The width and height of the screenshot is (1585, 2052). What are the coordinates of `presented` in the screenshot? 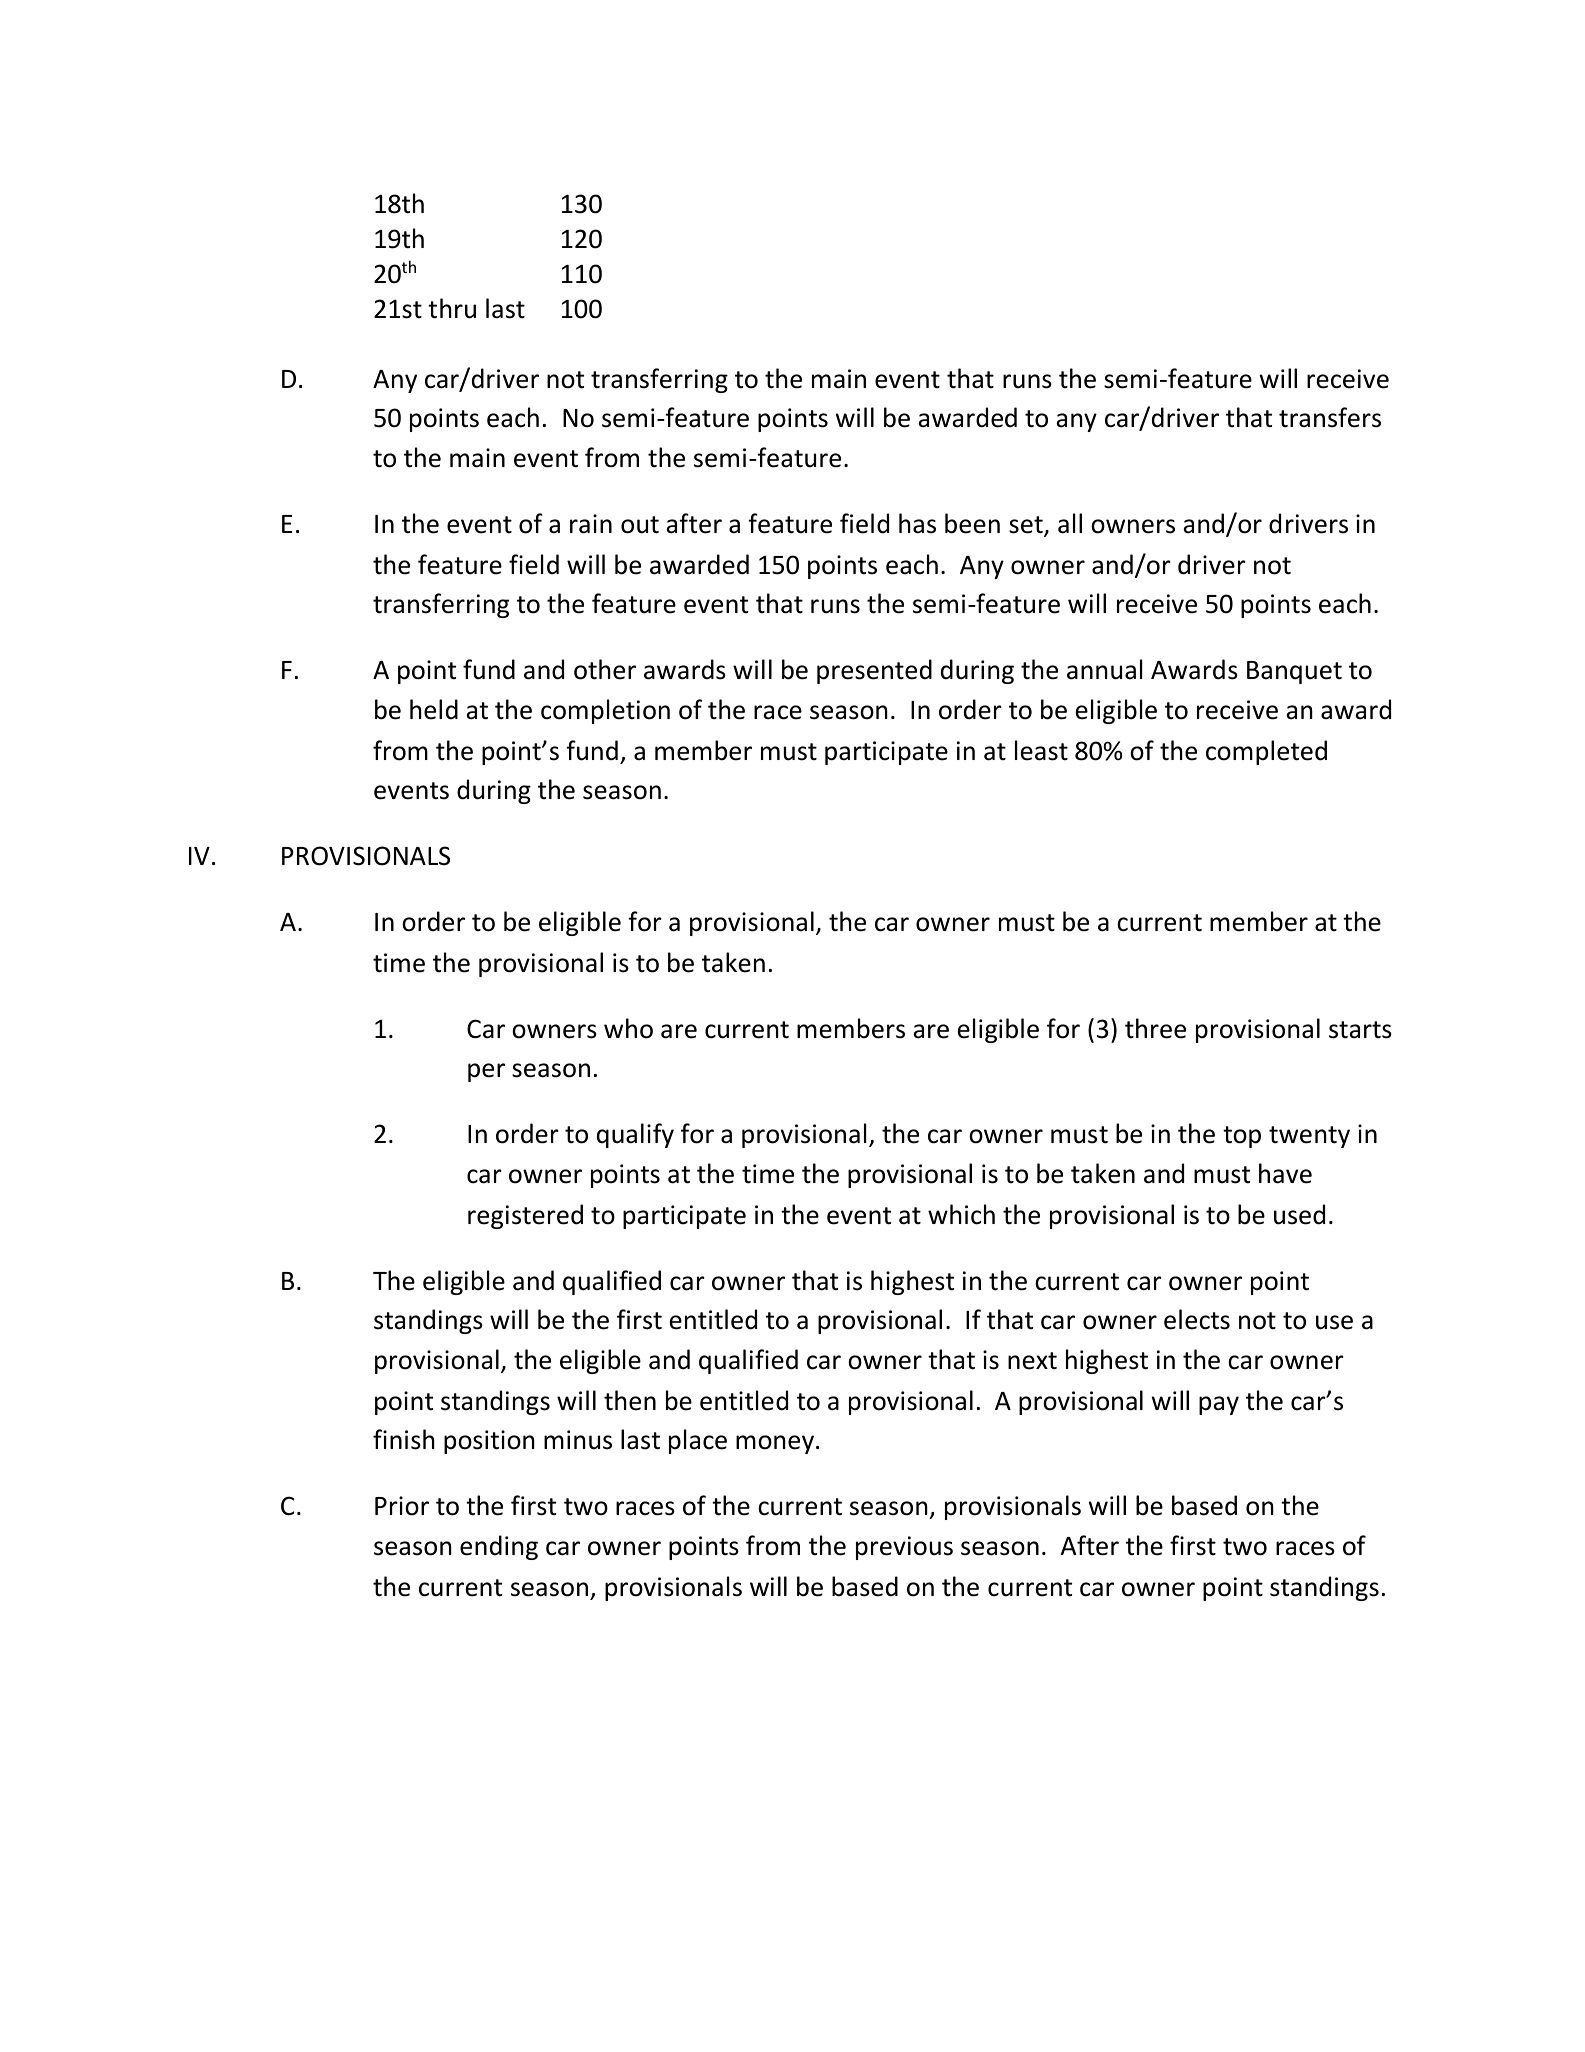 It's located at (874, 671).
